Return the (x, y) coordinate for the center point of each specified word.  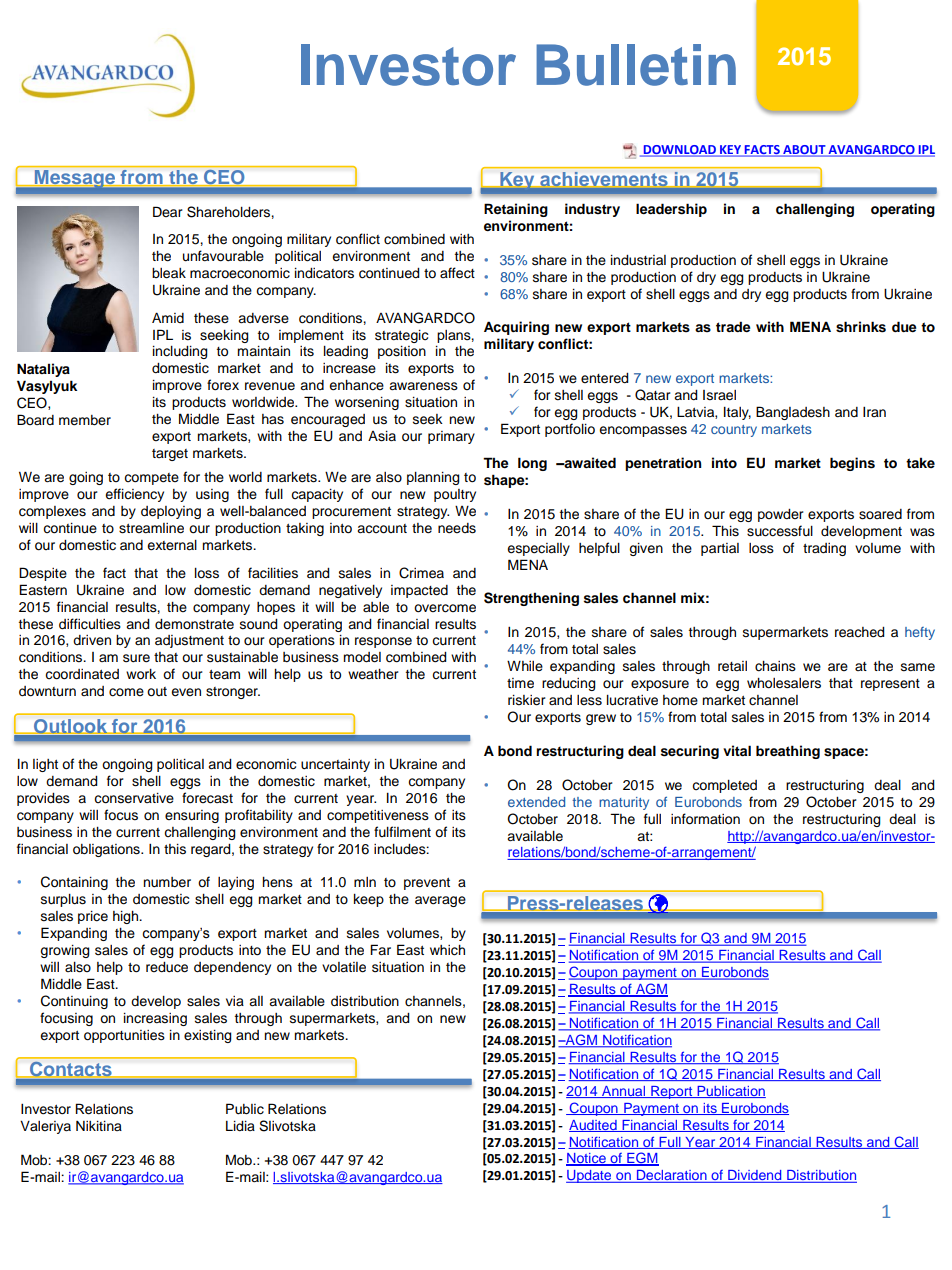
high (127, 917)
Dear (168, 211)
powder (781, 515)
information (705, 819)
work (141, 674)
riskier (527, 700)
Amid (168, 317)
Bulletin (636, 65)
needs (457, 528)
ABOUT (804, 151)
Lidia (240, 1126)
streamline (151, 528)
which (447, 950)
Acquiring (516, 328)
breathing (788, 752)
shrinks (861, 327)
